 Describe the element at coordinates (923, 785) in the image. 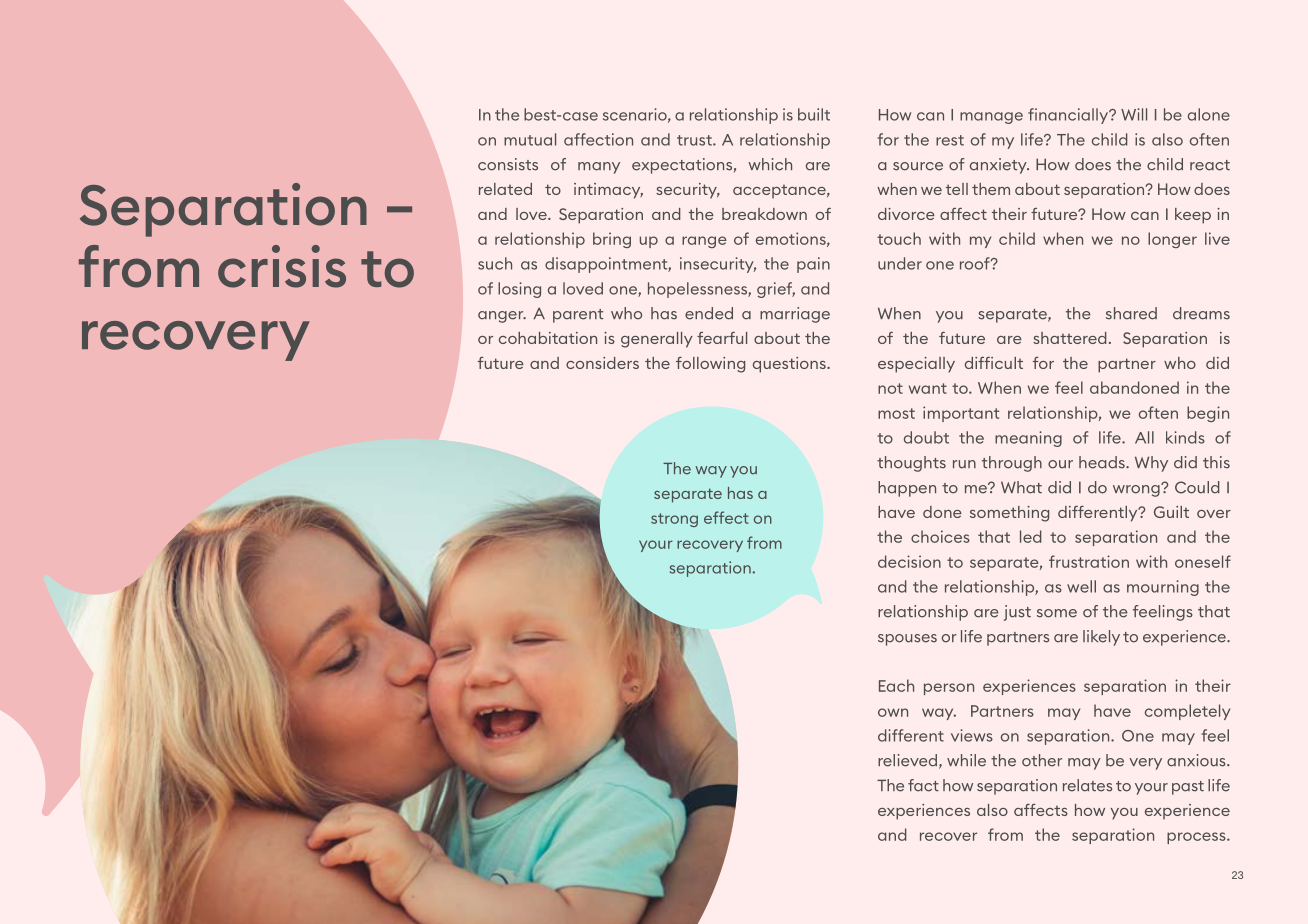

I see `fact` at that location.
